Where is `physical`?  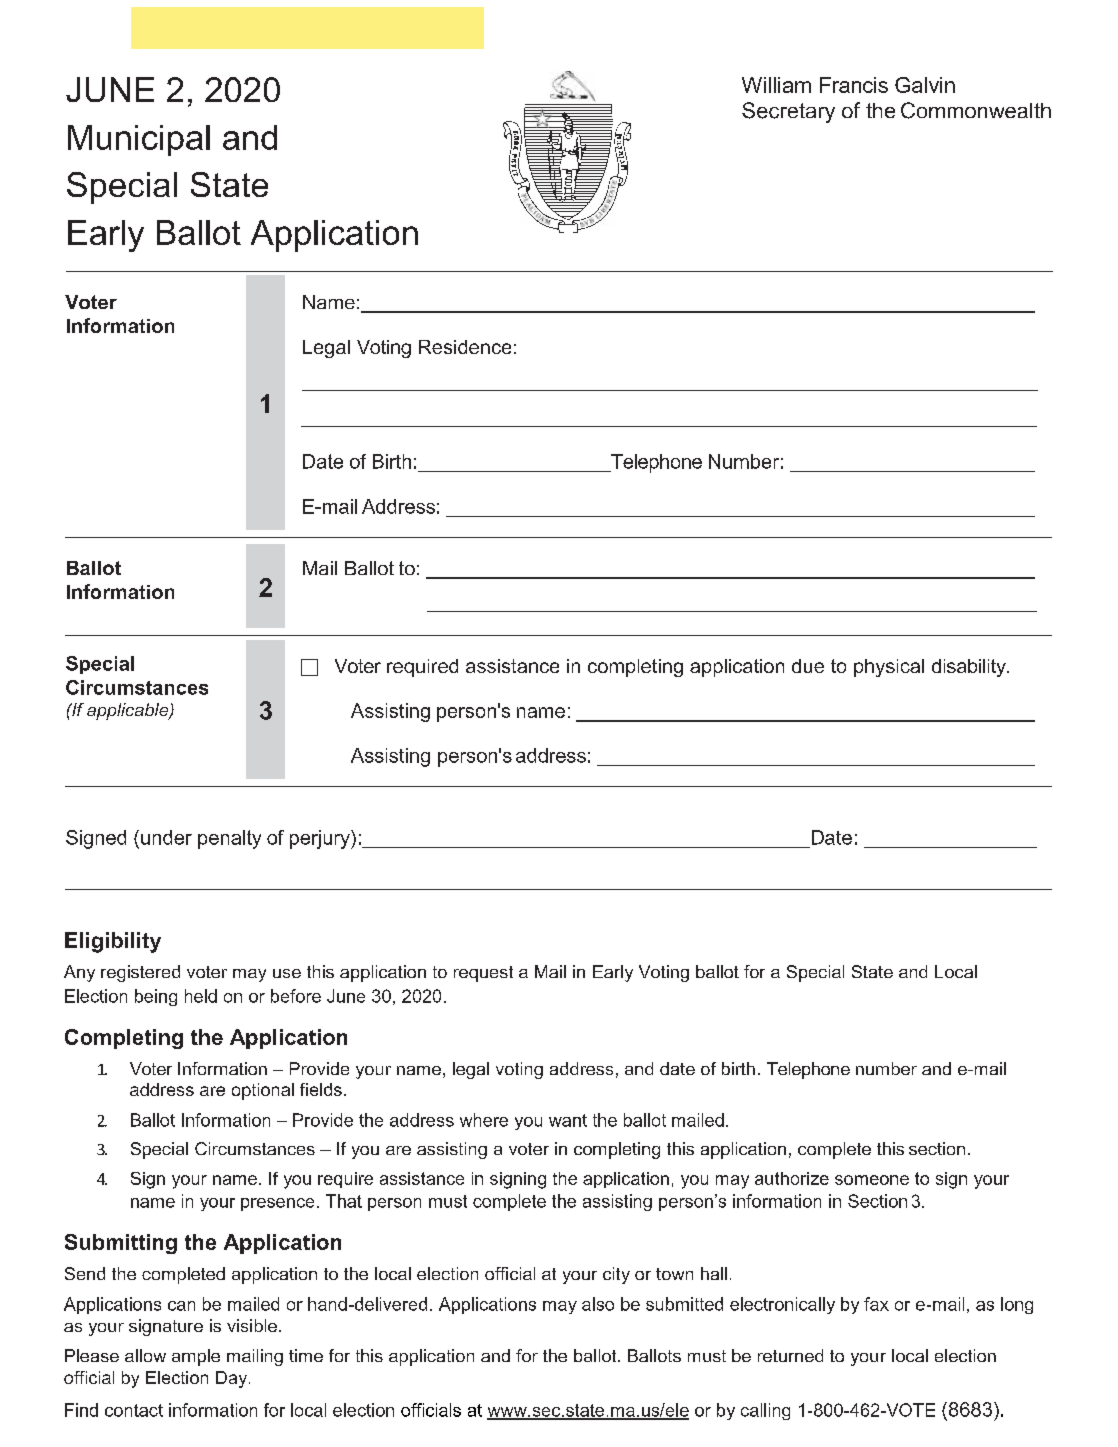 physical is located at coordinates (889, 668).
